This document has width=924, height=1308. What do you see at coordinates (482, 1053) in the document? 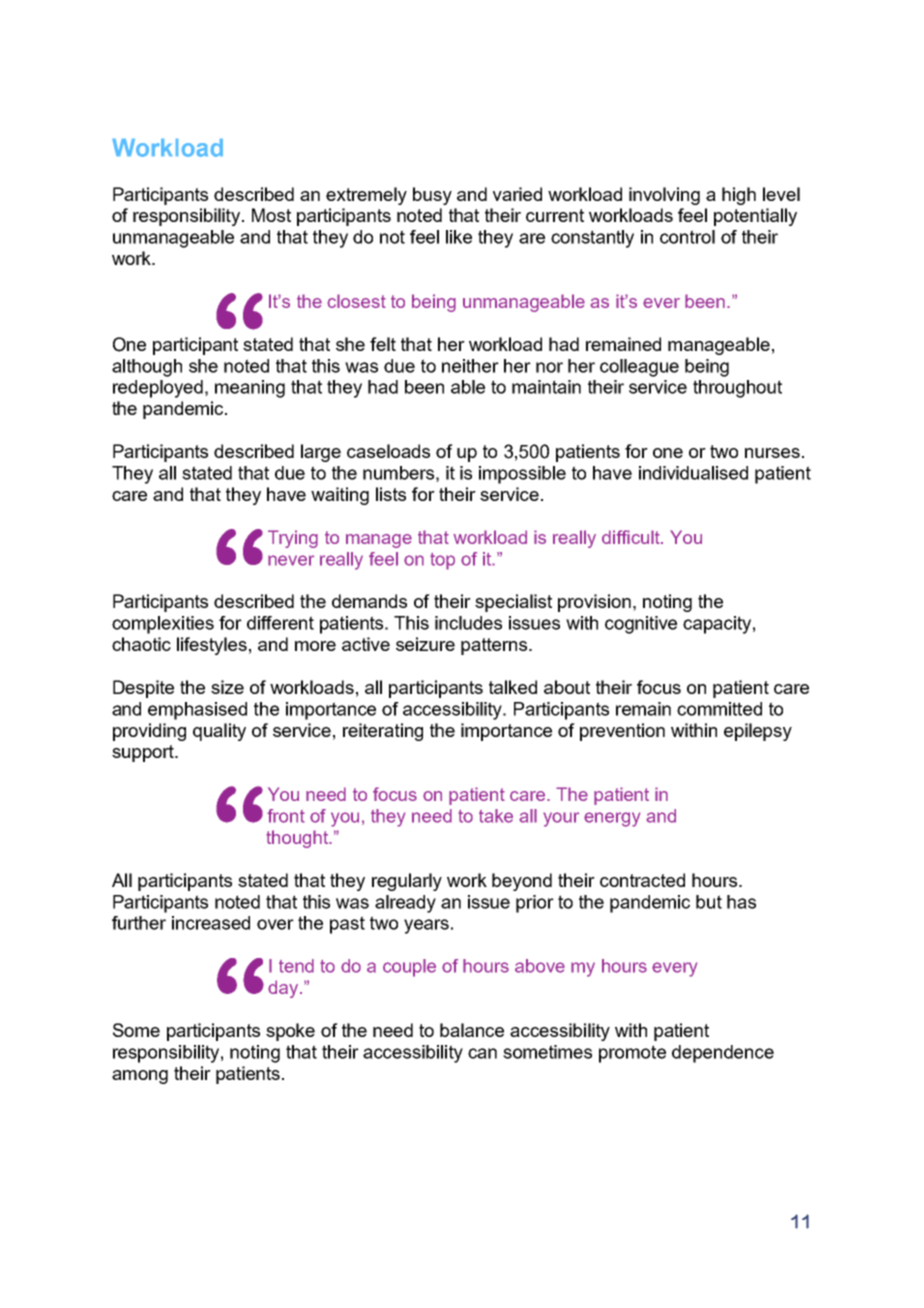
I see `can` at bounding box center [482, 1053].
